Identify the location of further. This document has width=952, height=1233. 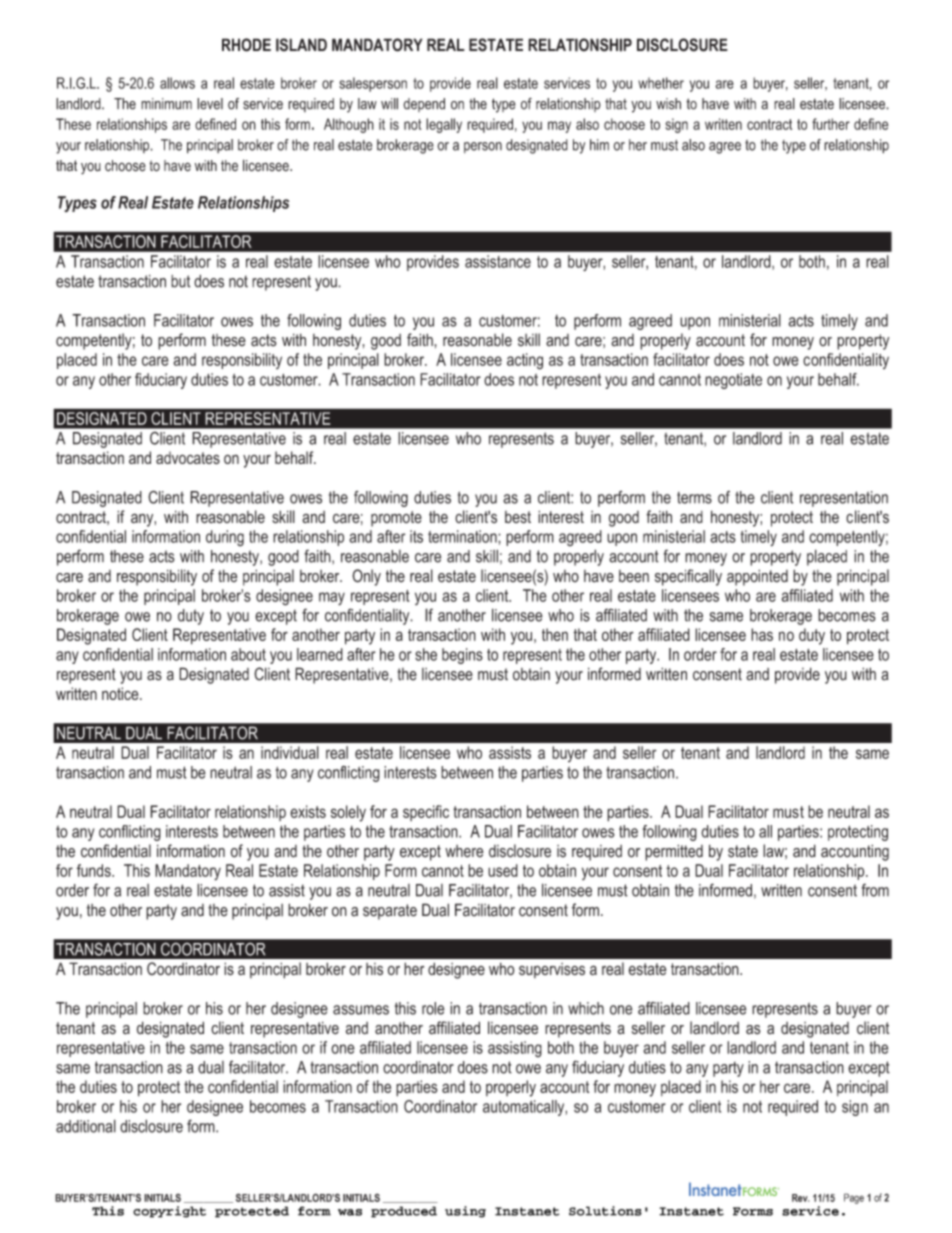
(831, 124).
